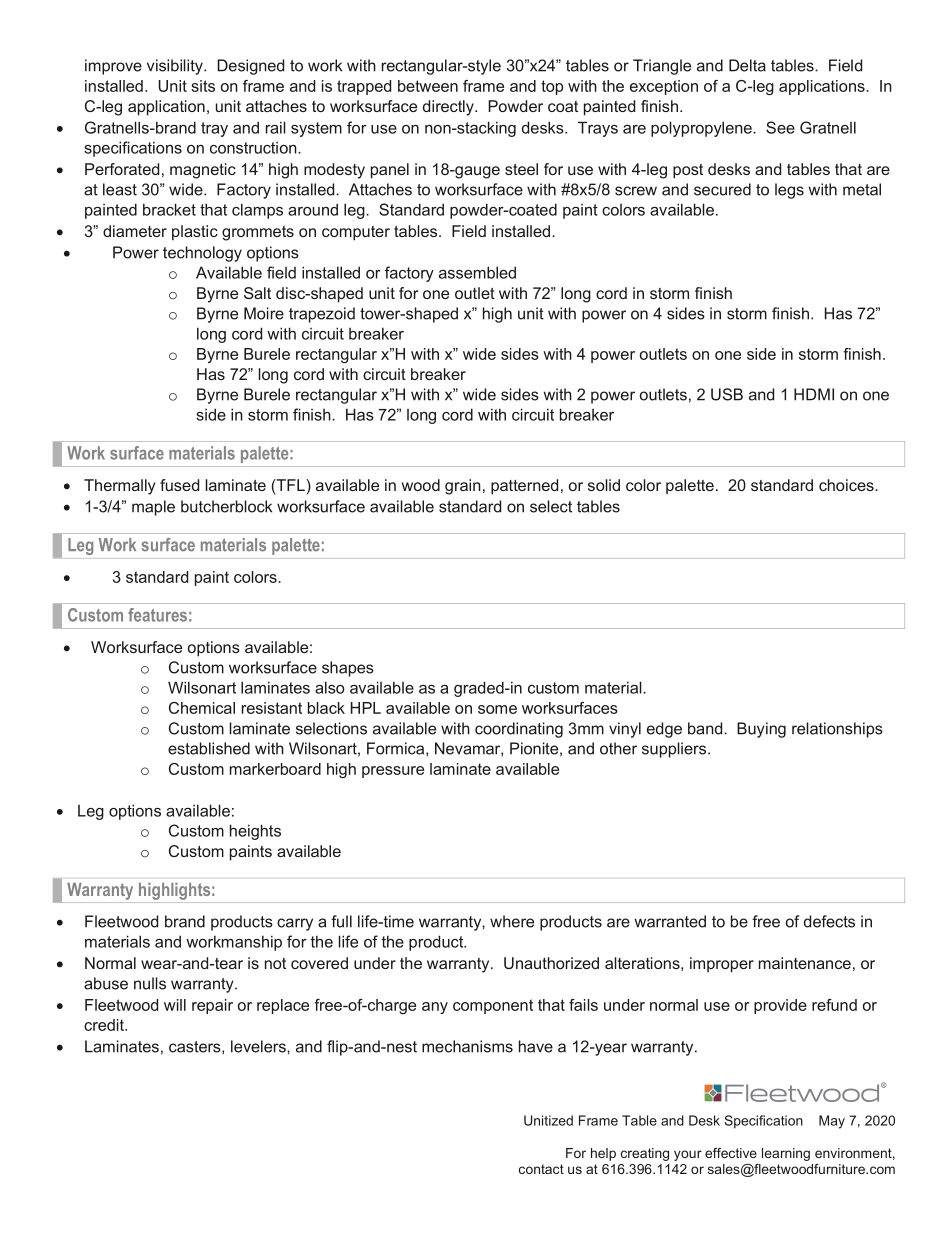 This page has height=1233, width=952. What do you see at coordinates (805, 963) in the page?
I see `maintenance` at bounding box center [805, 963].
